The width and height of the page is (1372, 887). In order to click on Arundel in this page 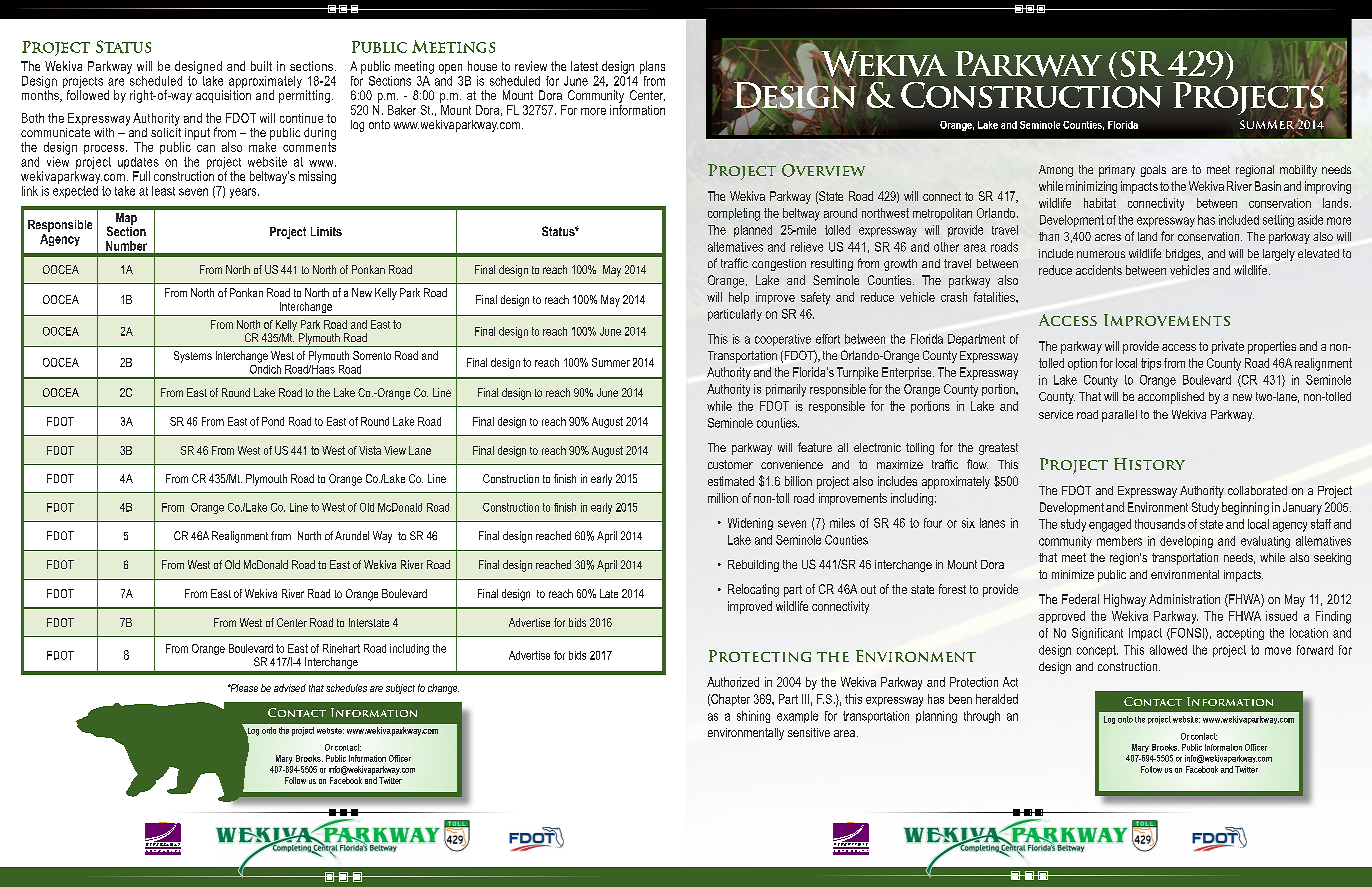, I will do `click(352, 535)`.
